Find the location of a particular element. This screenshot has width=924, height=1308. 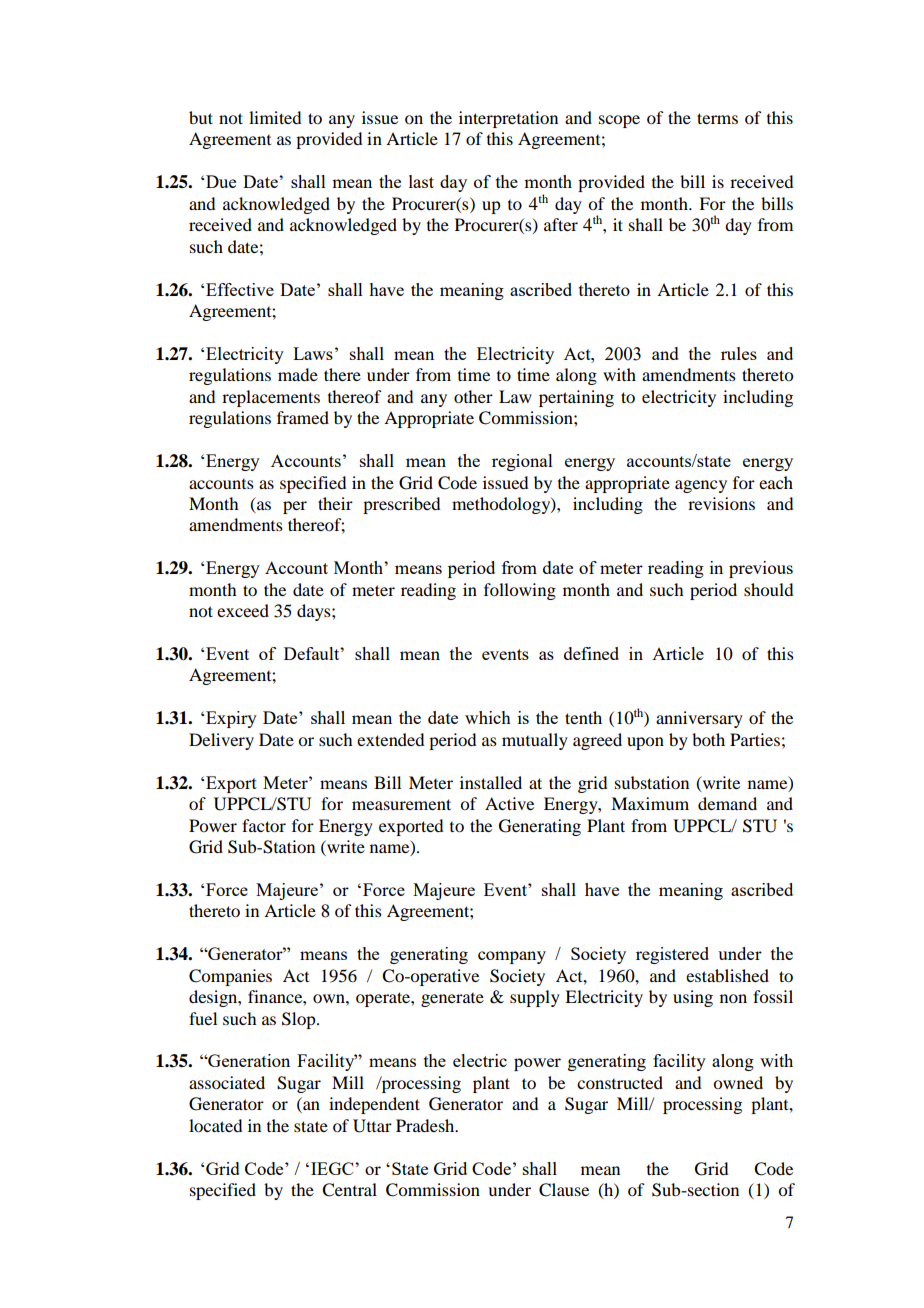

limited is located at coordinates (275, 117).
